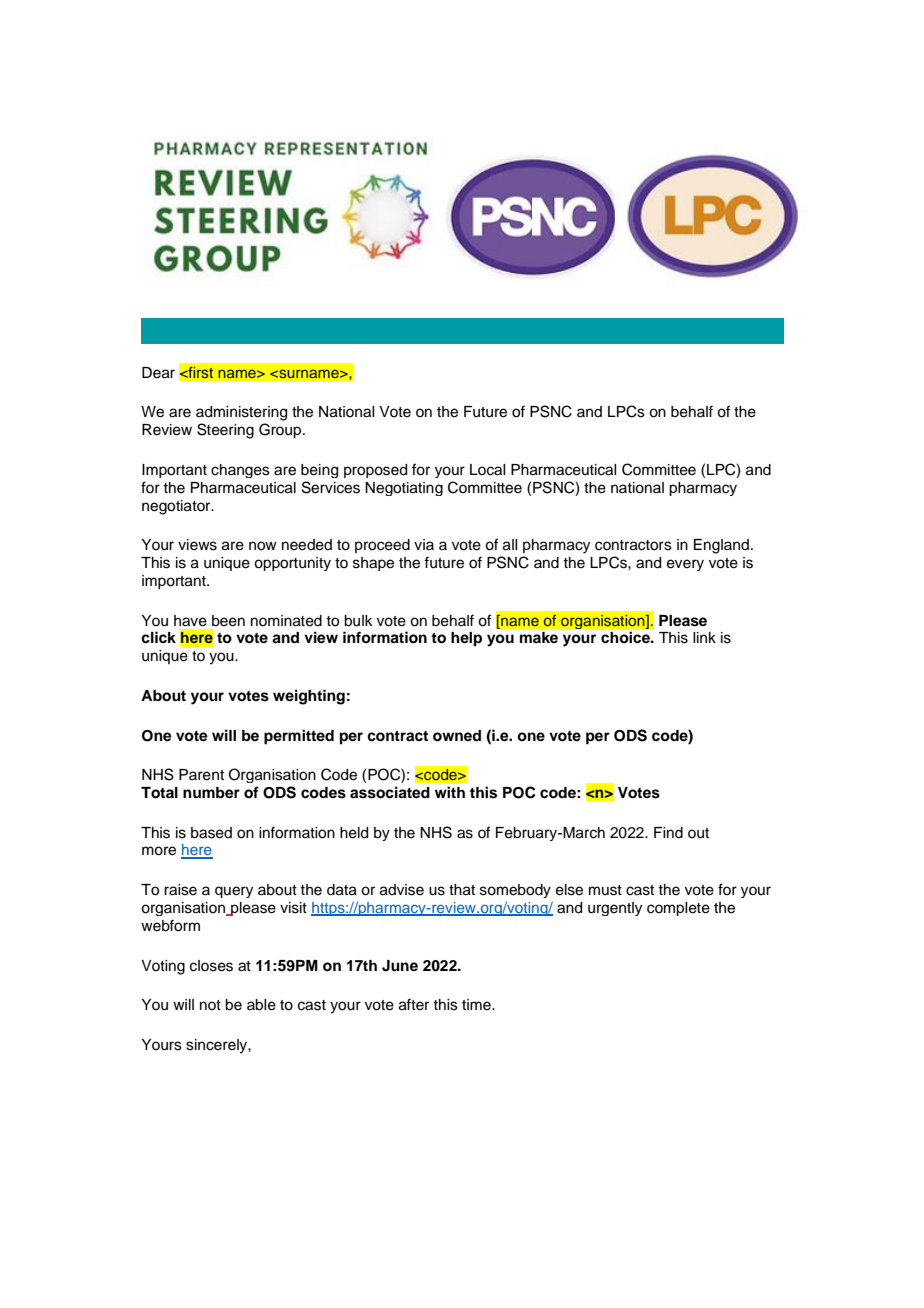 This page has height=1308, width=924. Describe the element at coordinates (450, 792) in the page. I see `with` at that location.
